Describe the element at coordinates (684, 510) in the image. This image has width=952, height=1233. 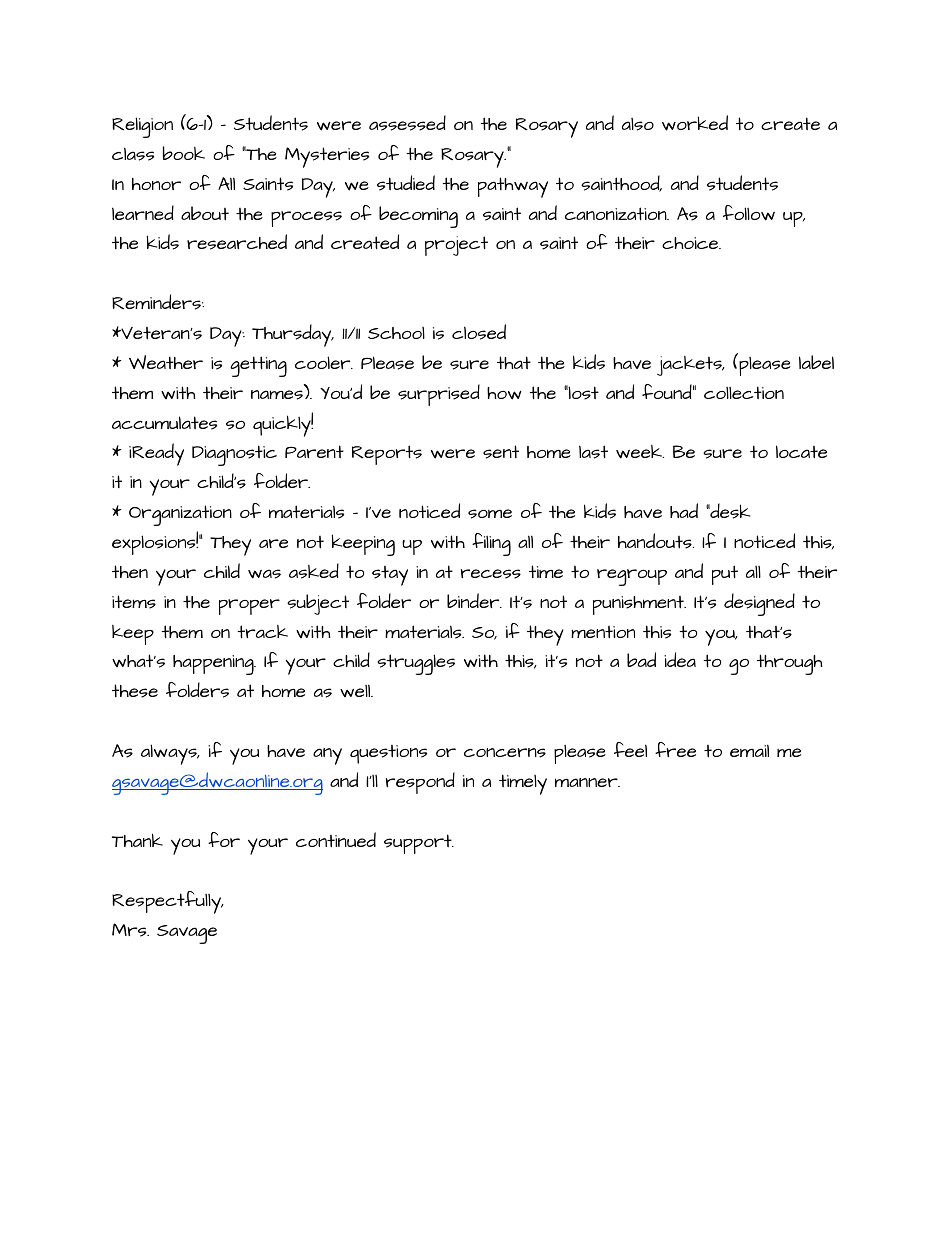
I see `had` at that location.
